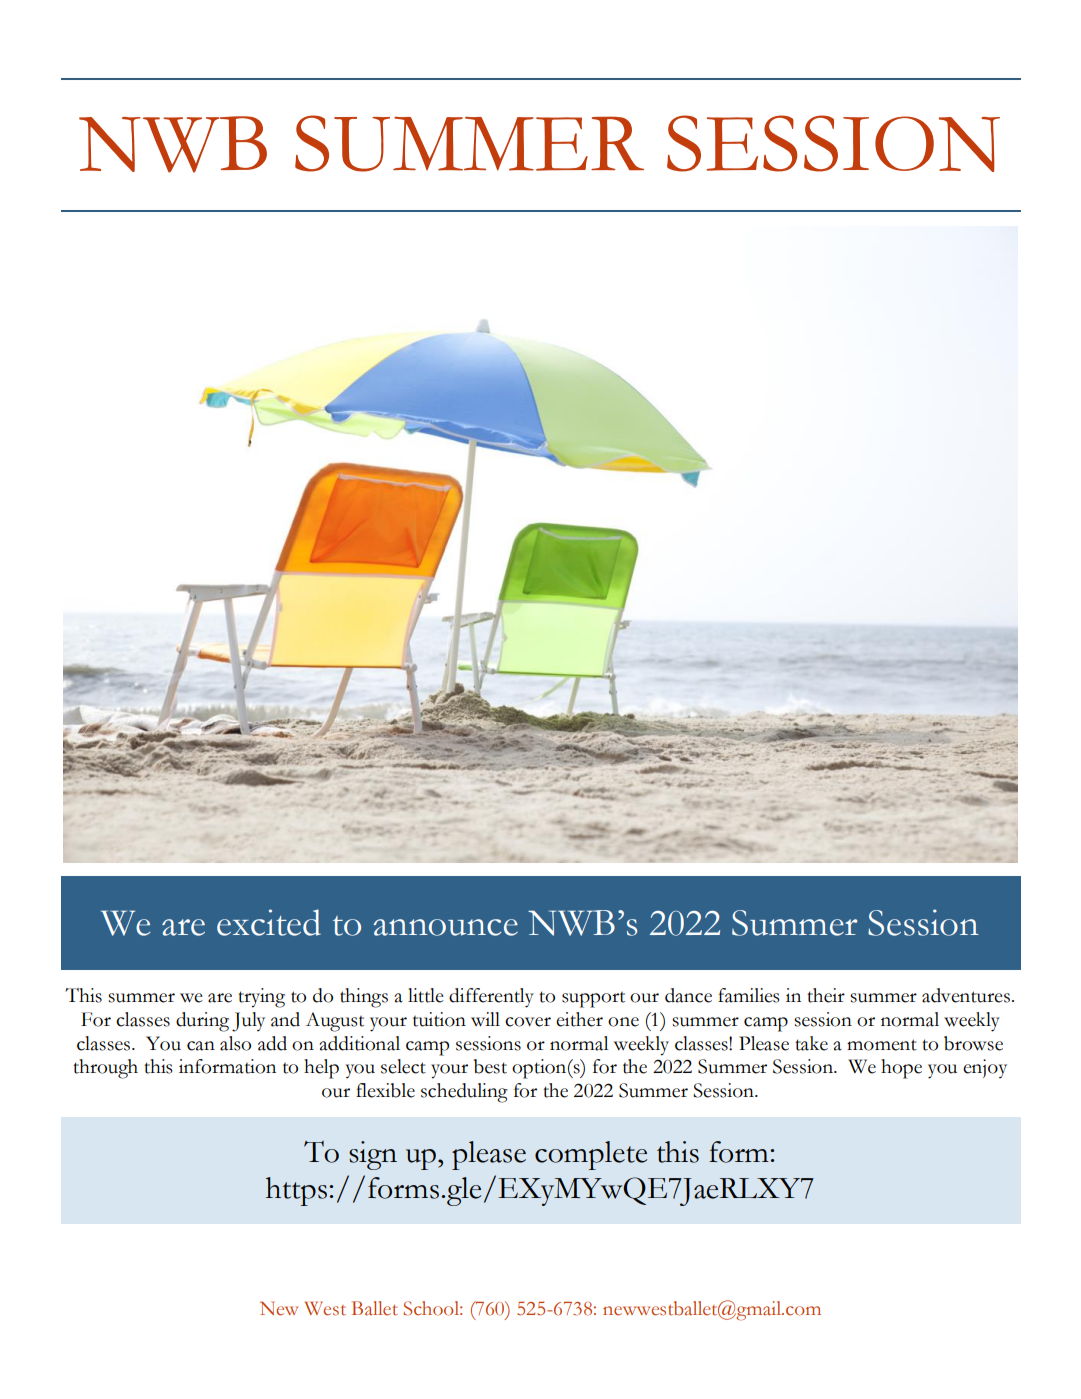 Image resolution: width=1081 pixels, height=1399 pixels. Describe the element at coordinates (385, 1090) in the screenshot. I see `flexible` at that location.
